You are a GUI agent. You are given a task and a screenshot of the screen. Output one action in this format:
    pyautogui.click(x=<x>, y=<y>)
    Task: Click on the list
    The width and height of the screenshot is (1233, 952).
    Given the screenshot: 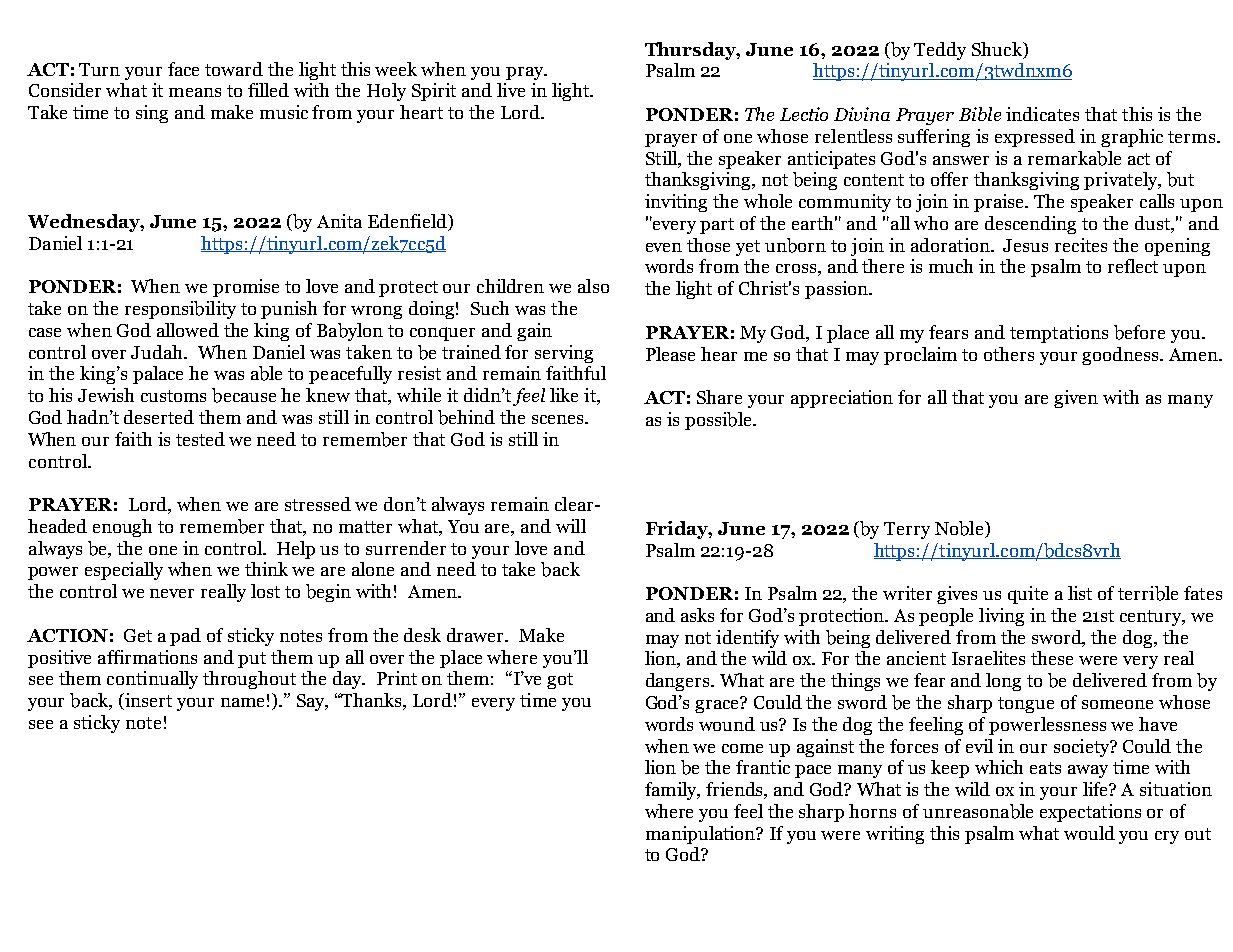 What is the action you would take?
    pyautogui.click(x=1080, y=593)
